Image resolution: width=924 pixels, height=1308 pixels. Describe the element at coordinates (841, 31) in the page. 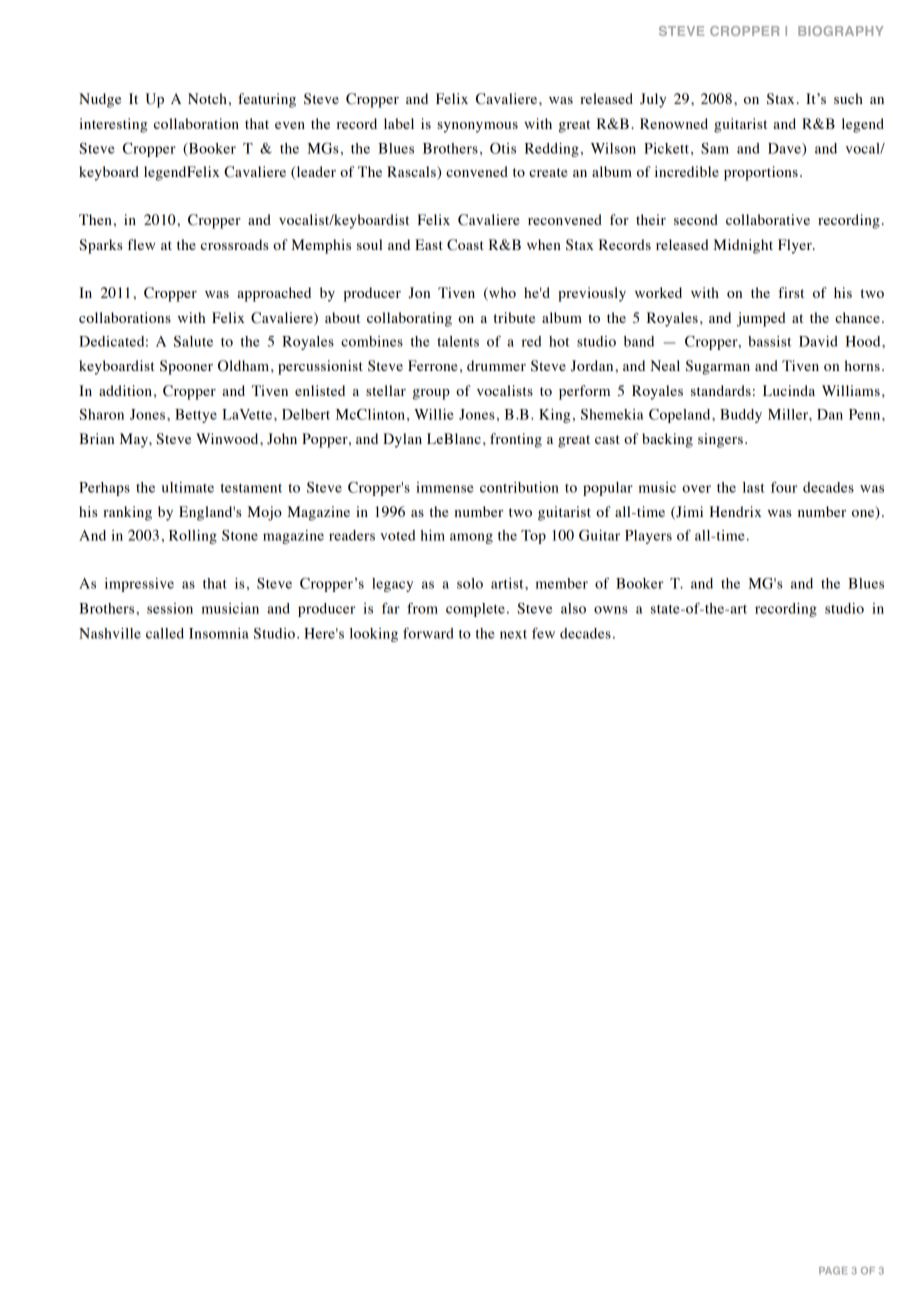

I see `BIOGRAPHY` at that location.
